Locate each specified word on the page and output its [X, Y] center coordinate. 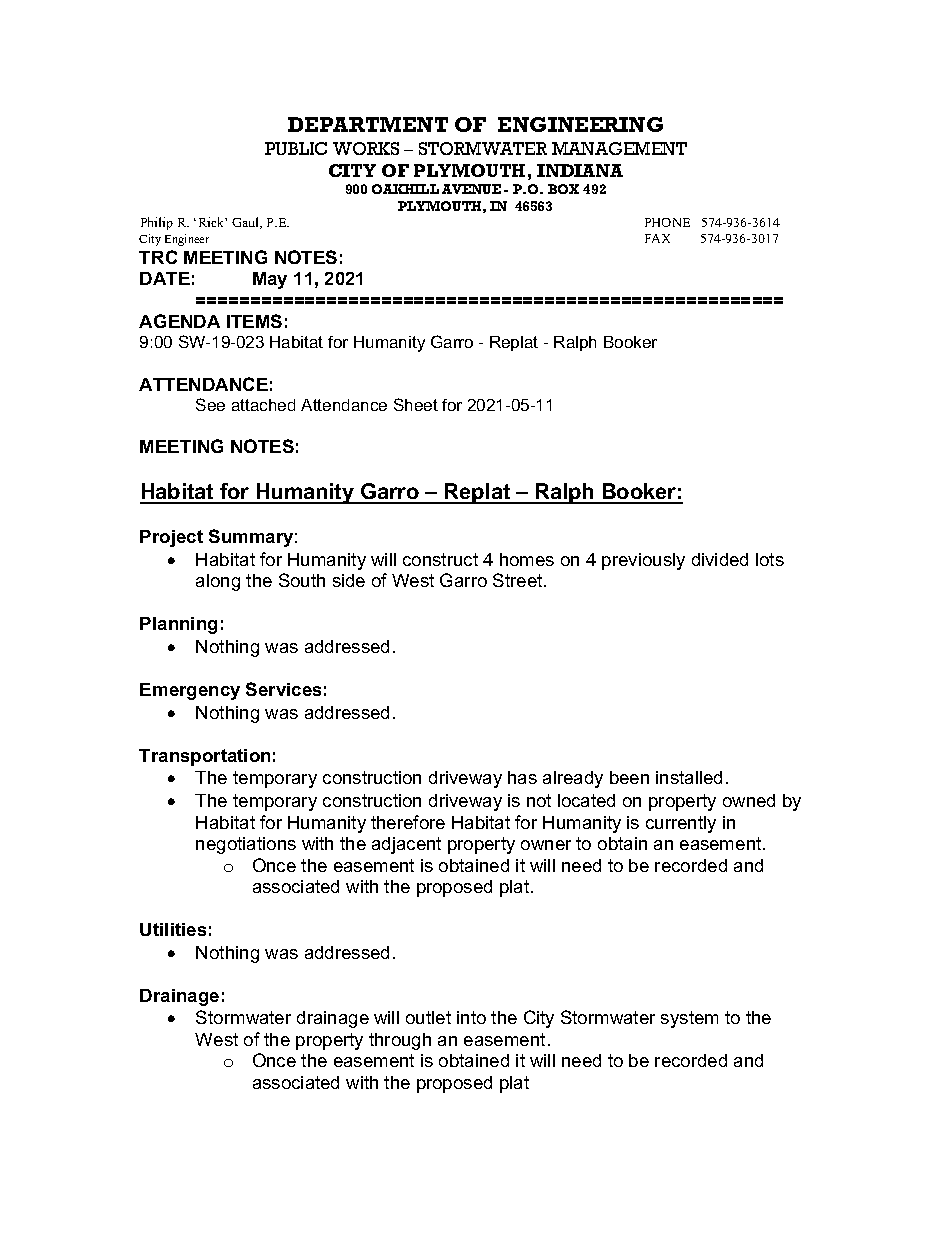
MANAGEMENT [619, 148]
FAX [657, 238]
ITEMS [254, 321]
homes [527, 559]
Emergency [190, 691]
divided [720, 559]
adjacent [406, 845]
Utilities [173, 929]
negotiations [246, 845]
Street [519, 580]
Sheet [416, 404]
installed [689, 777]
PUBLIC [296, 148]
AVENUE [471, 189]
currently [681, 824]
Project [171, 538]
